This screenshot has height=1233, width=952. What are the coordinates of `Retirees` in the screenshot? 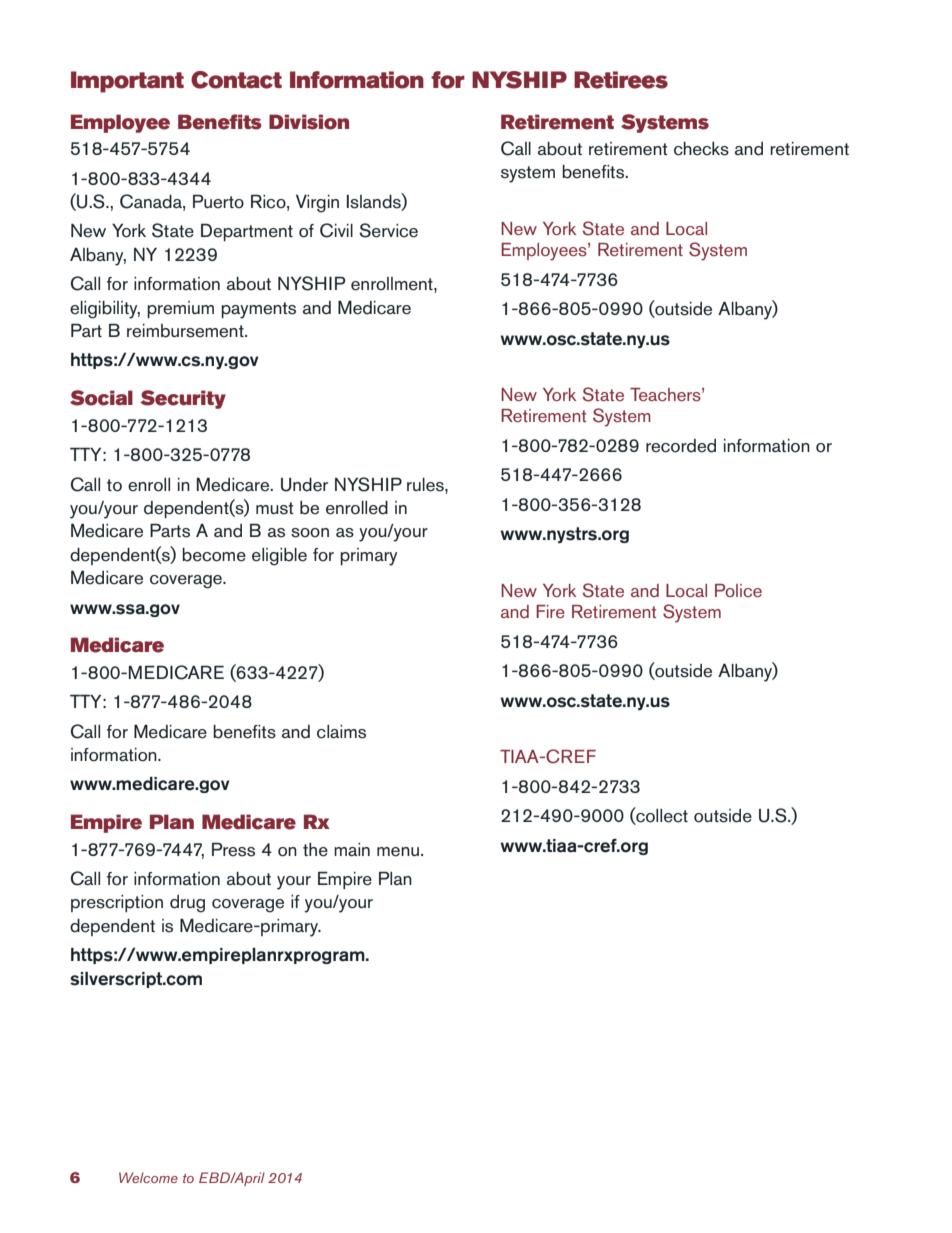 It's located at (621, 80).
